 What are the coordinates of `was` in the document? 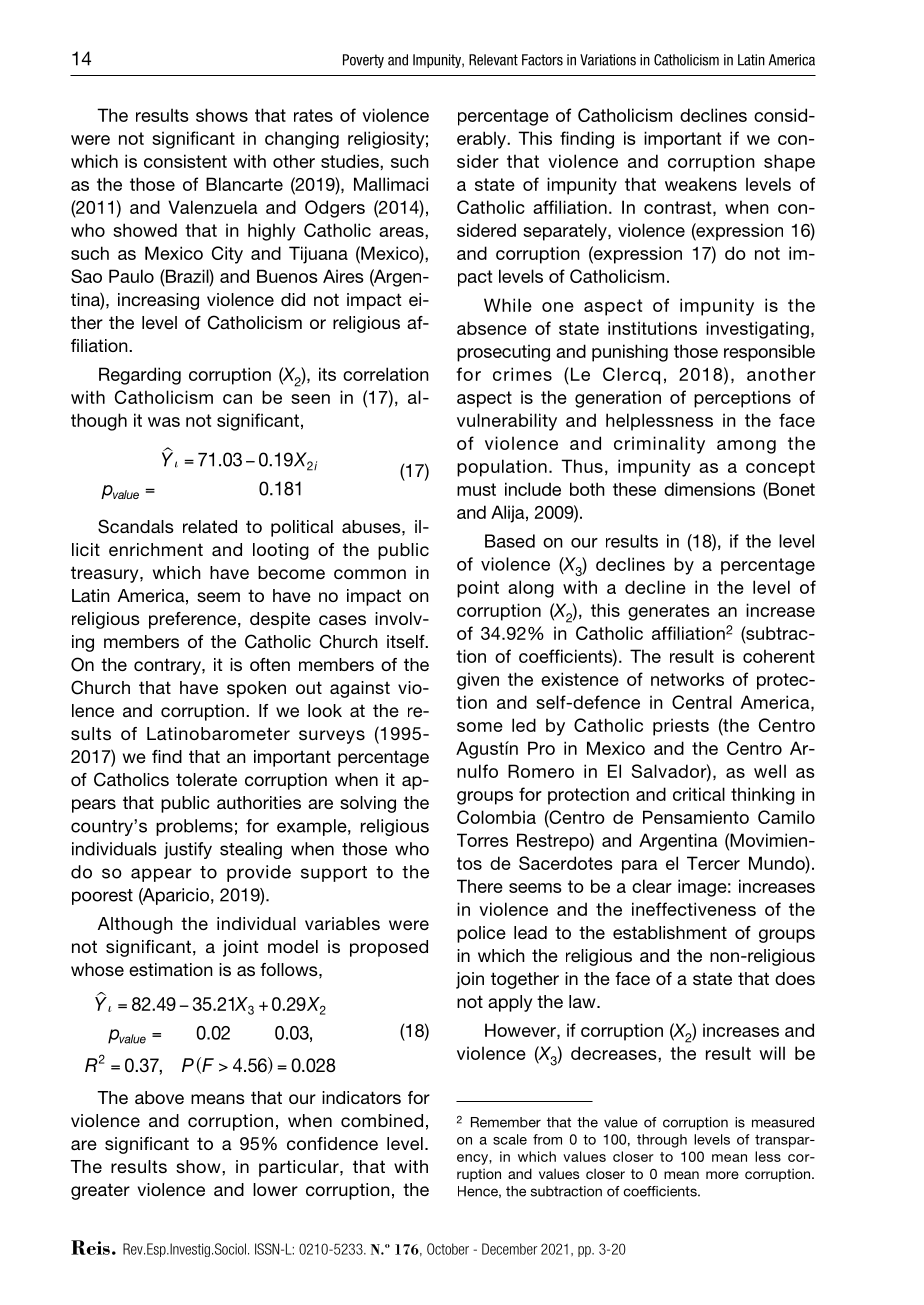 It's located at (164, 422).
